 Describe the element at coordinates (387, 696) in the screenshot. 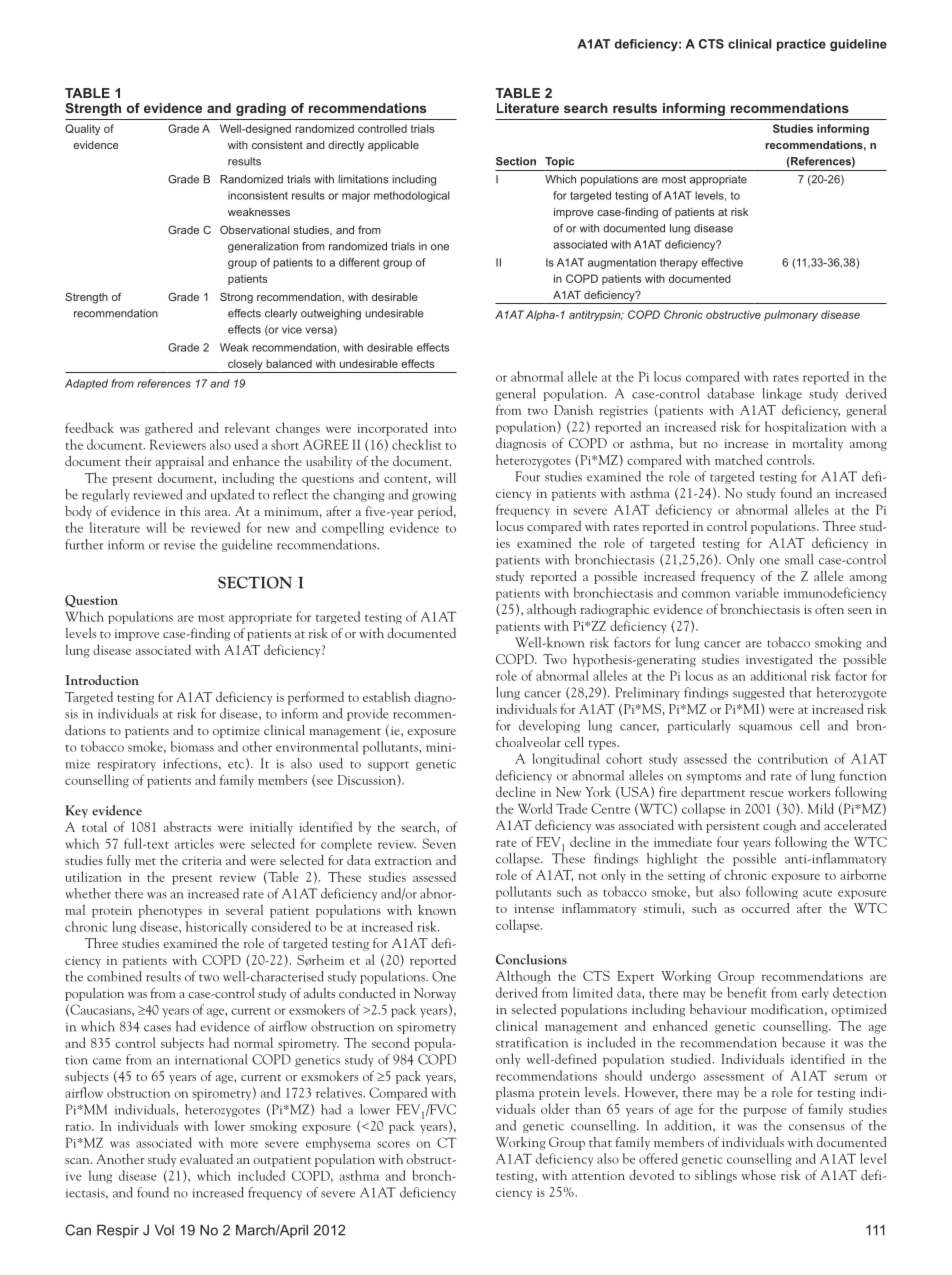

I see `establish` at that location.
